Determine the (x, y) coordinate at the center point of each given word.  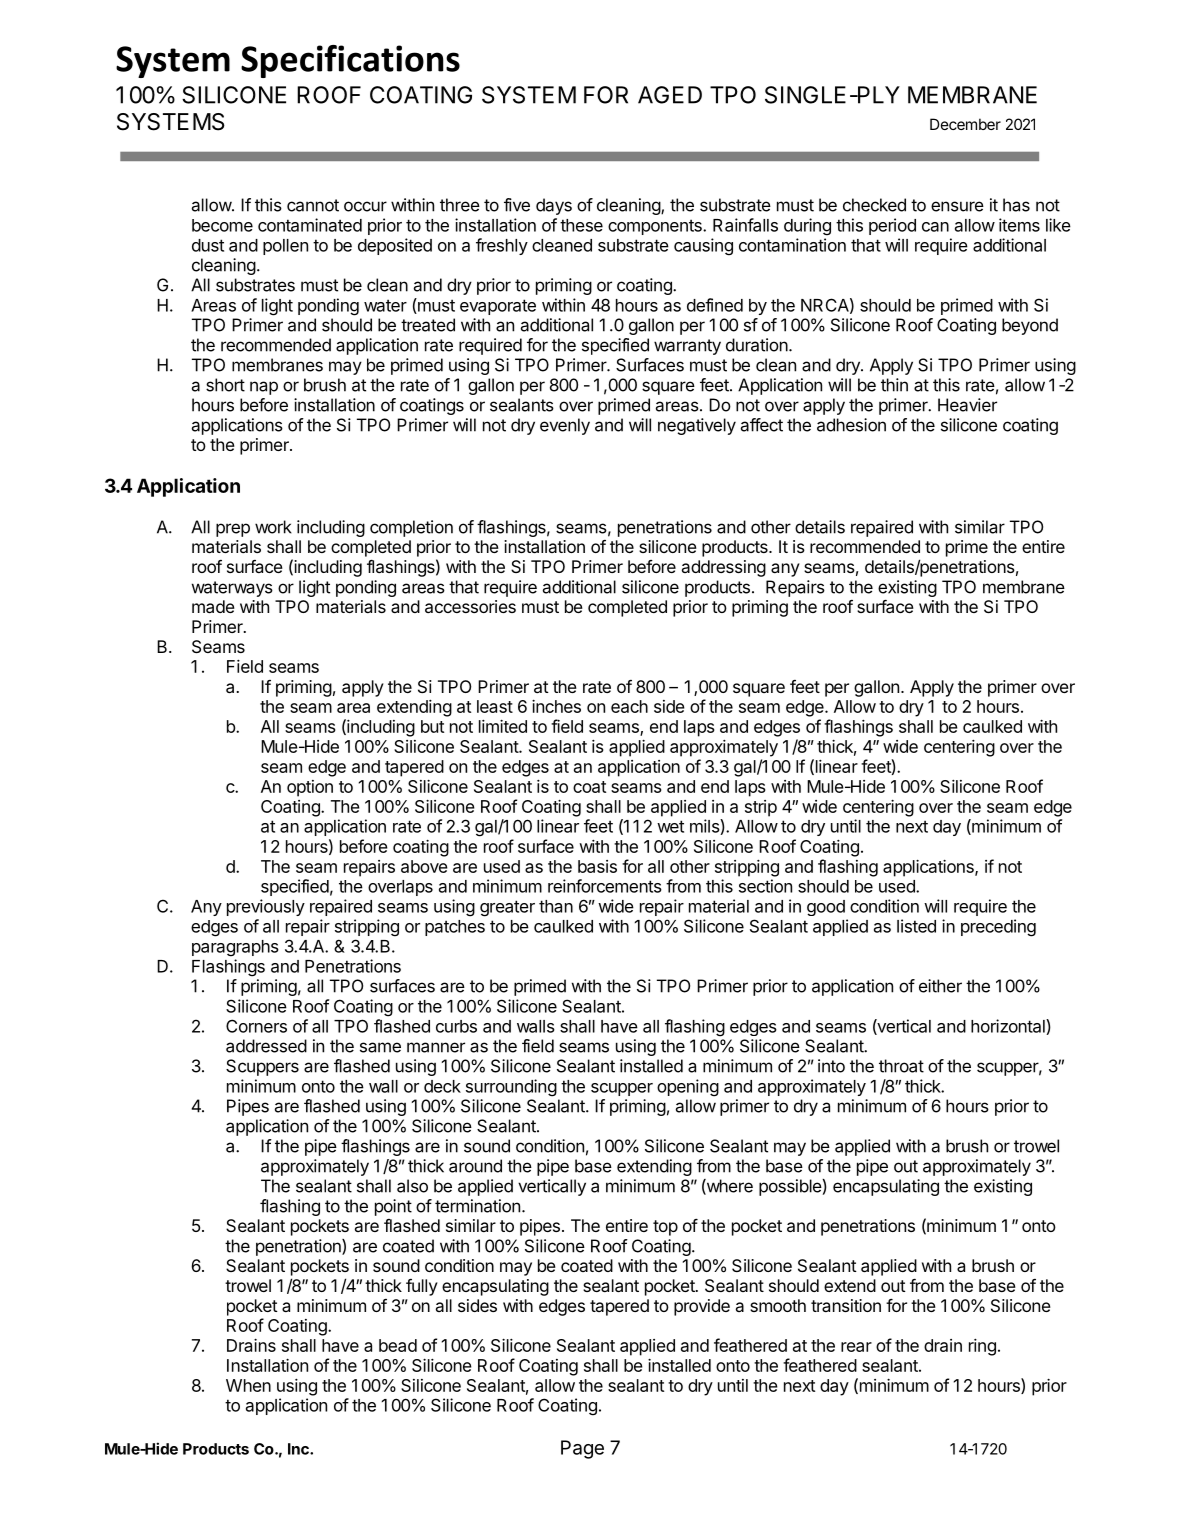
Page (582, 1449)
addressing (724, 568)
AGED (670, 95)
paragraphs (235, 948)
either (940, 986)
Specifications (350, 61)
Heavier (967, 405)
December (965, 124)
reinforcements (605, 886)
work (273, 527)
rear (856, 1347)
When (248, 1385)
